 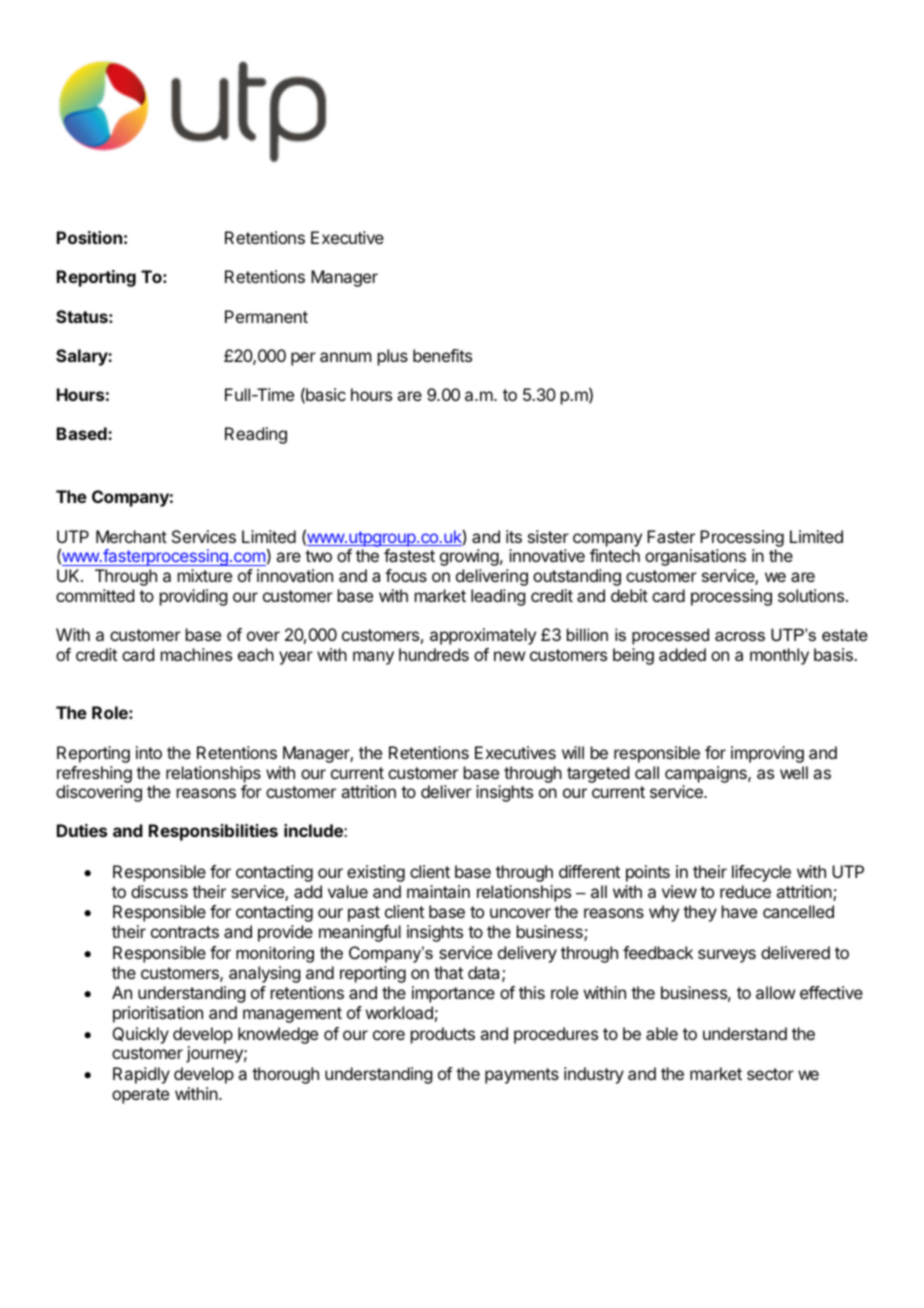 What do you see at coordinates (739, 911) in the document?
I see `have` at bounding box center [739, 911].
